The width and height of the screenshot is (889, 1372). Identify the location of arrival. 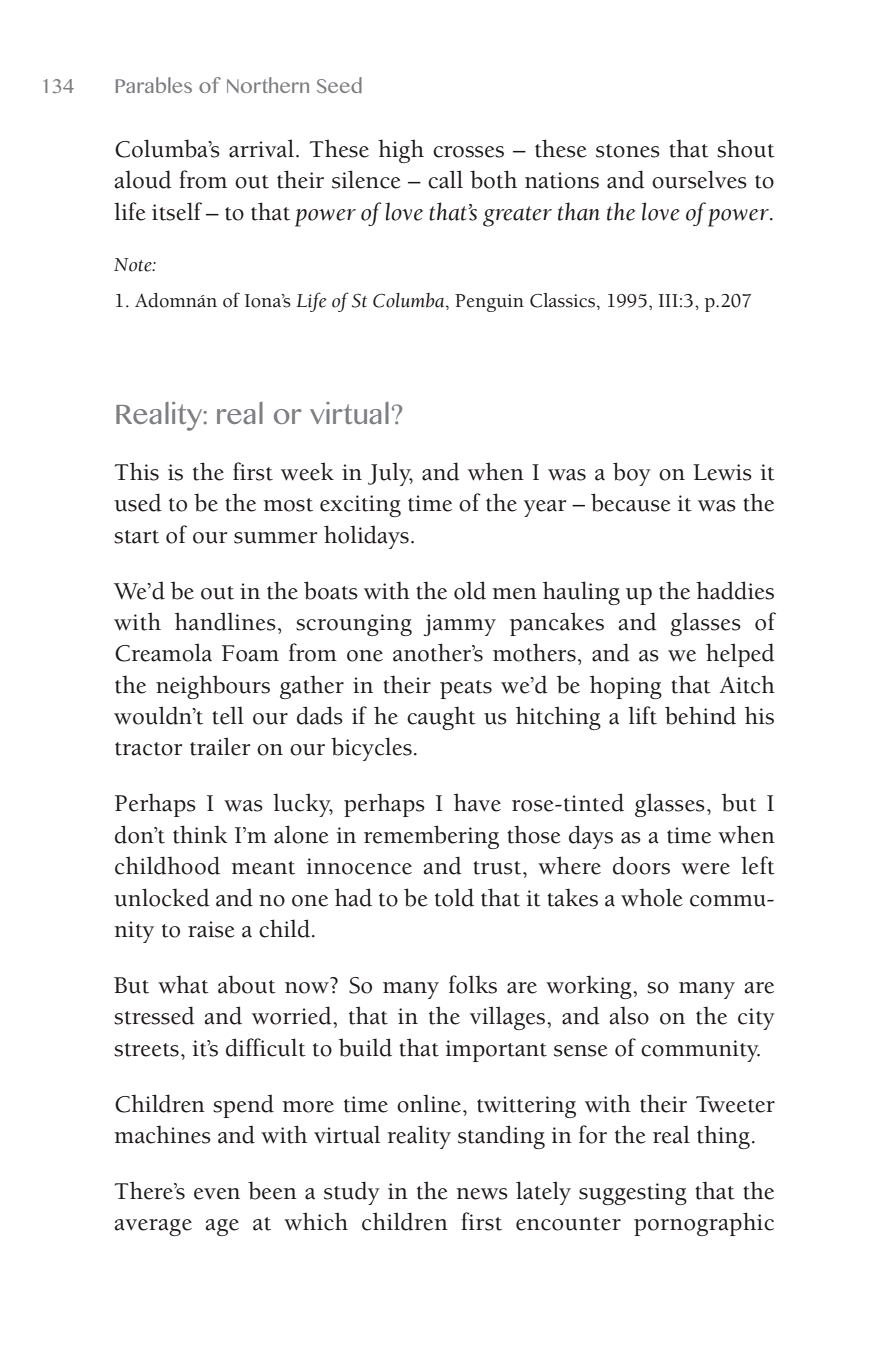
(261, 148).
